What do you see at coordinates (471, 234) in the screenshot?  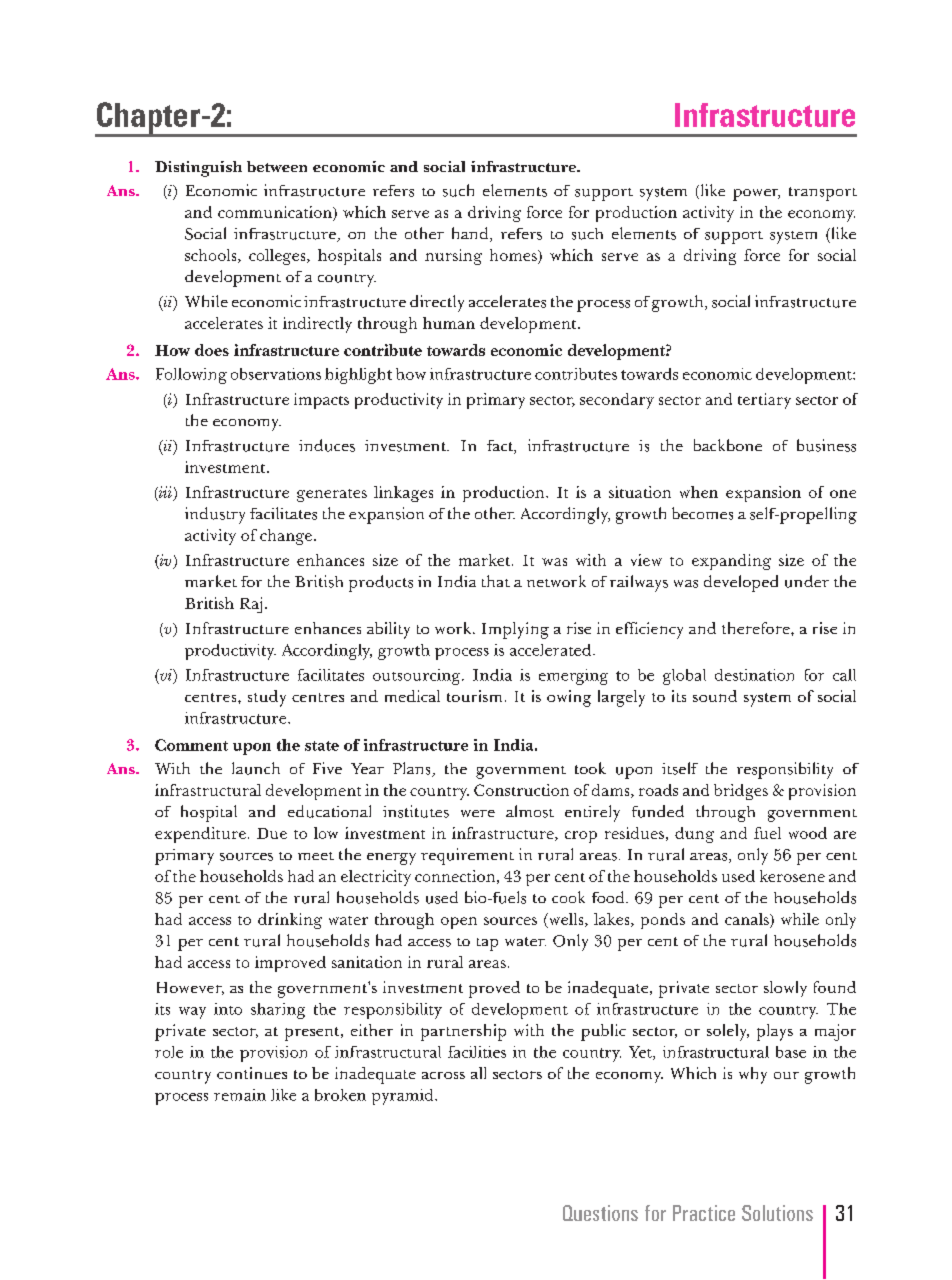 I see `hand` at bounding box center [471, 234].
